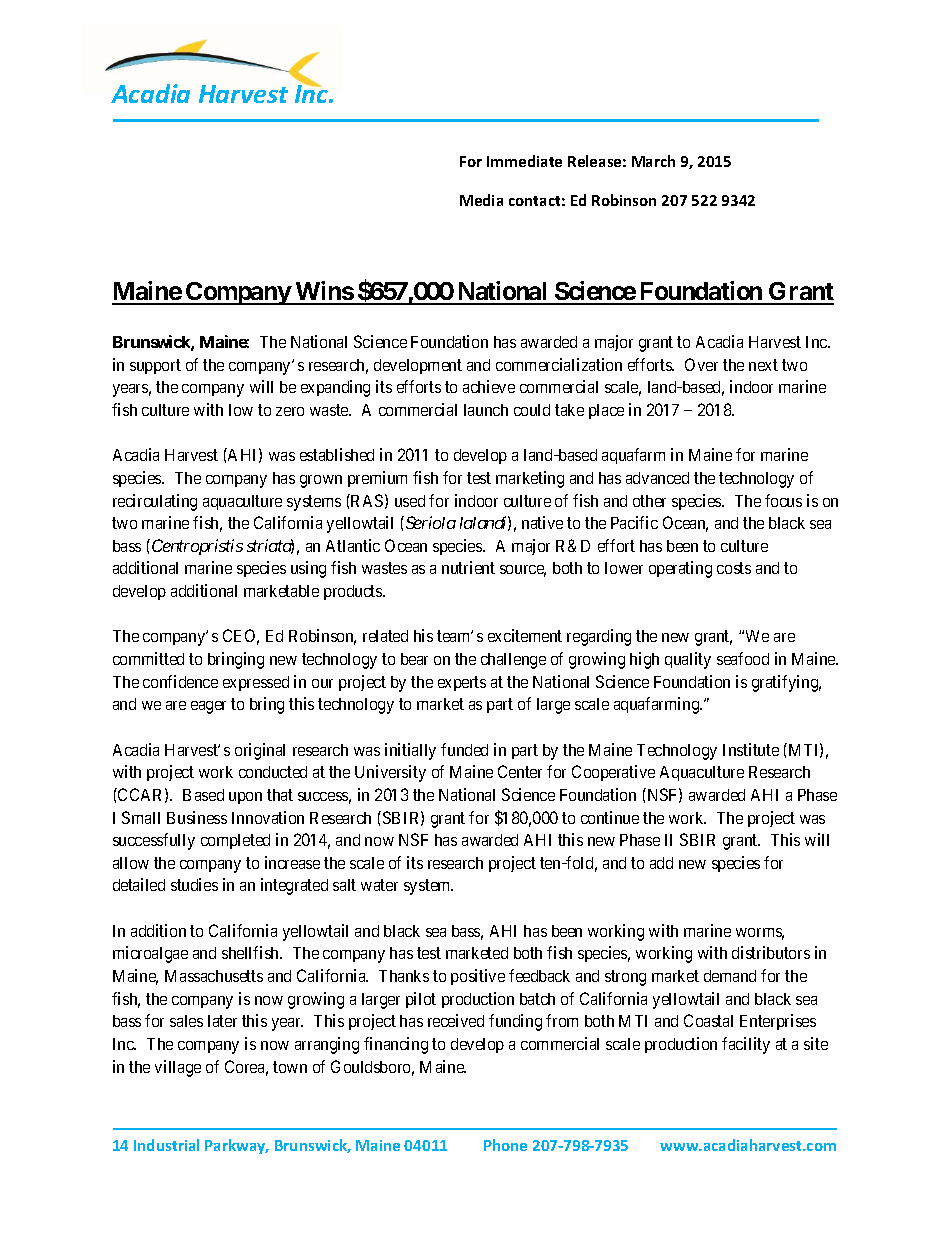  What do you see at coordinates (236, 1146) in the page?
I see `Parkway` at bounding box center [236, 1146].
